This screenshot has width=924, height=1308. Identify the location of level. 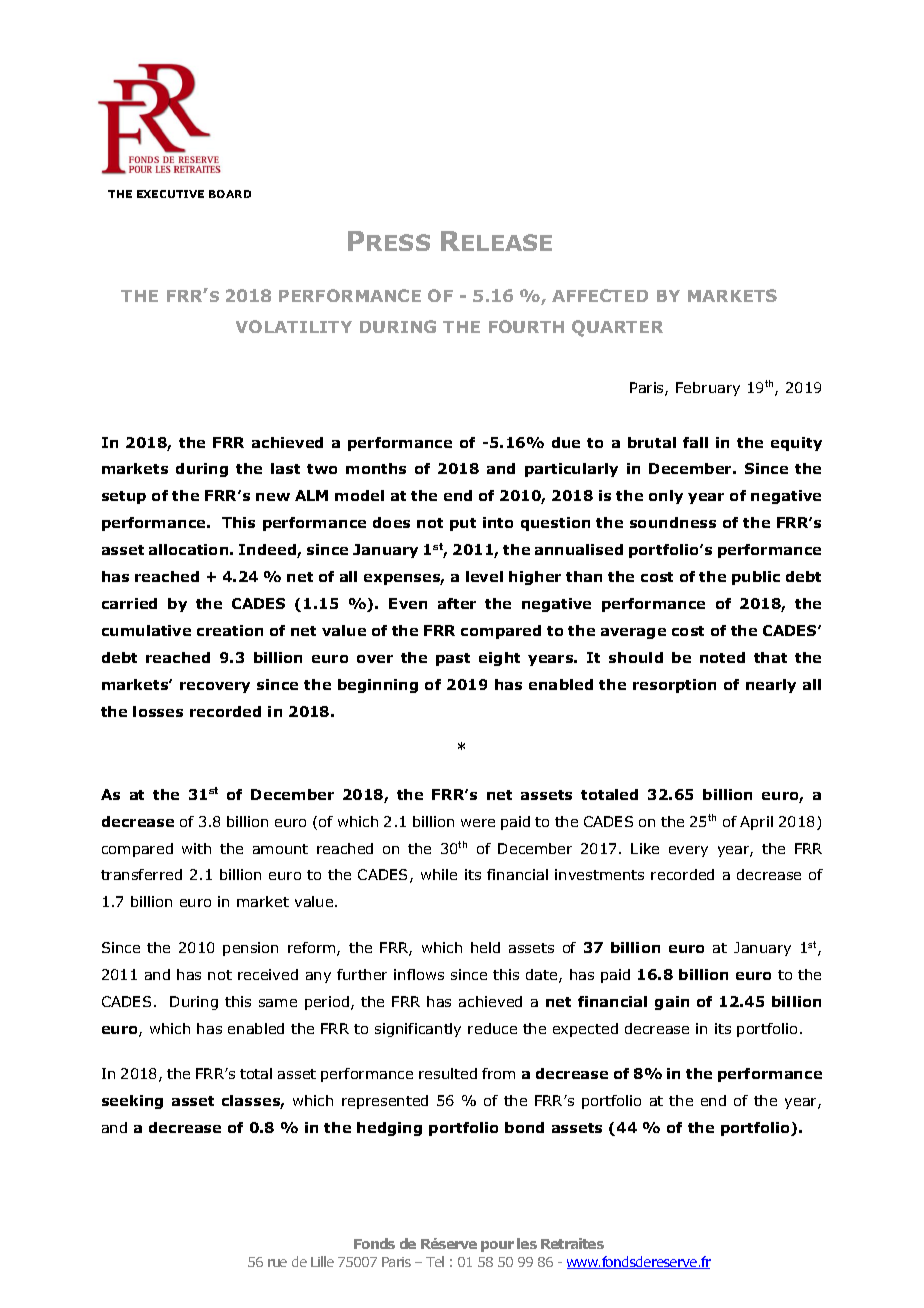
(484, 576).
